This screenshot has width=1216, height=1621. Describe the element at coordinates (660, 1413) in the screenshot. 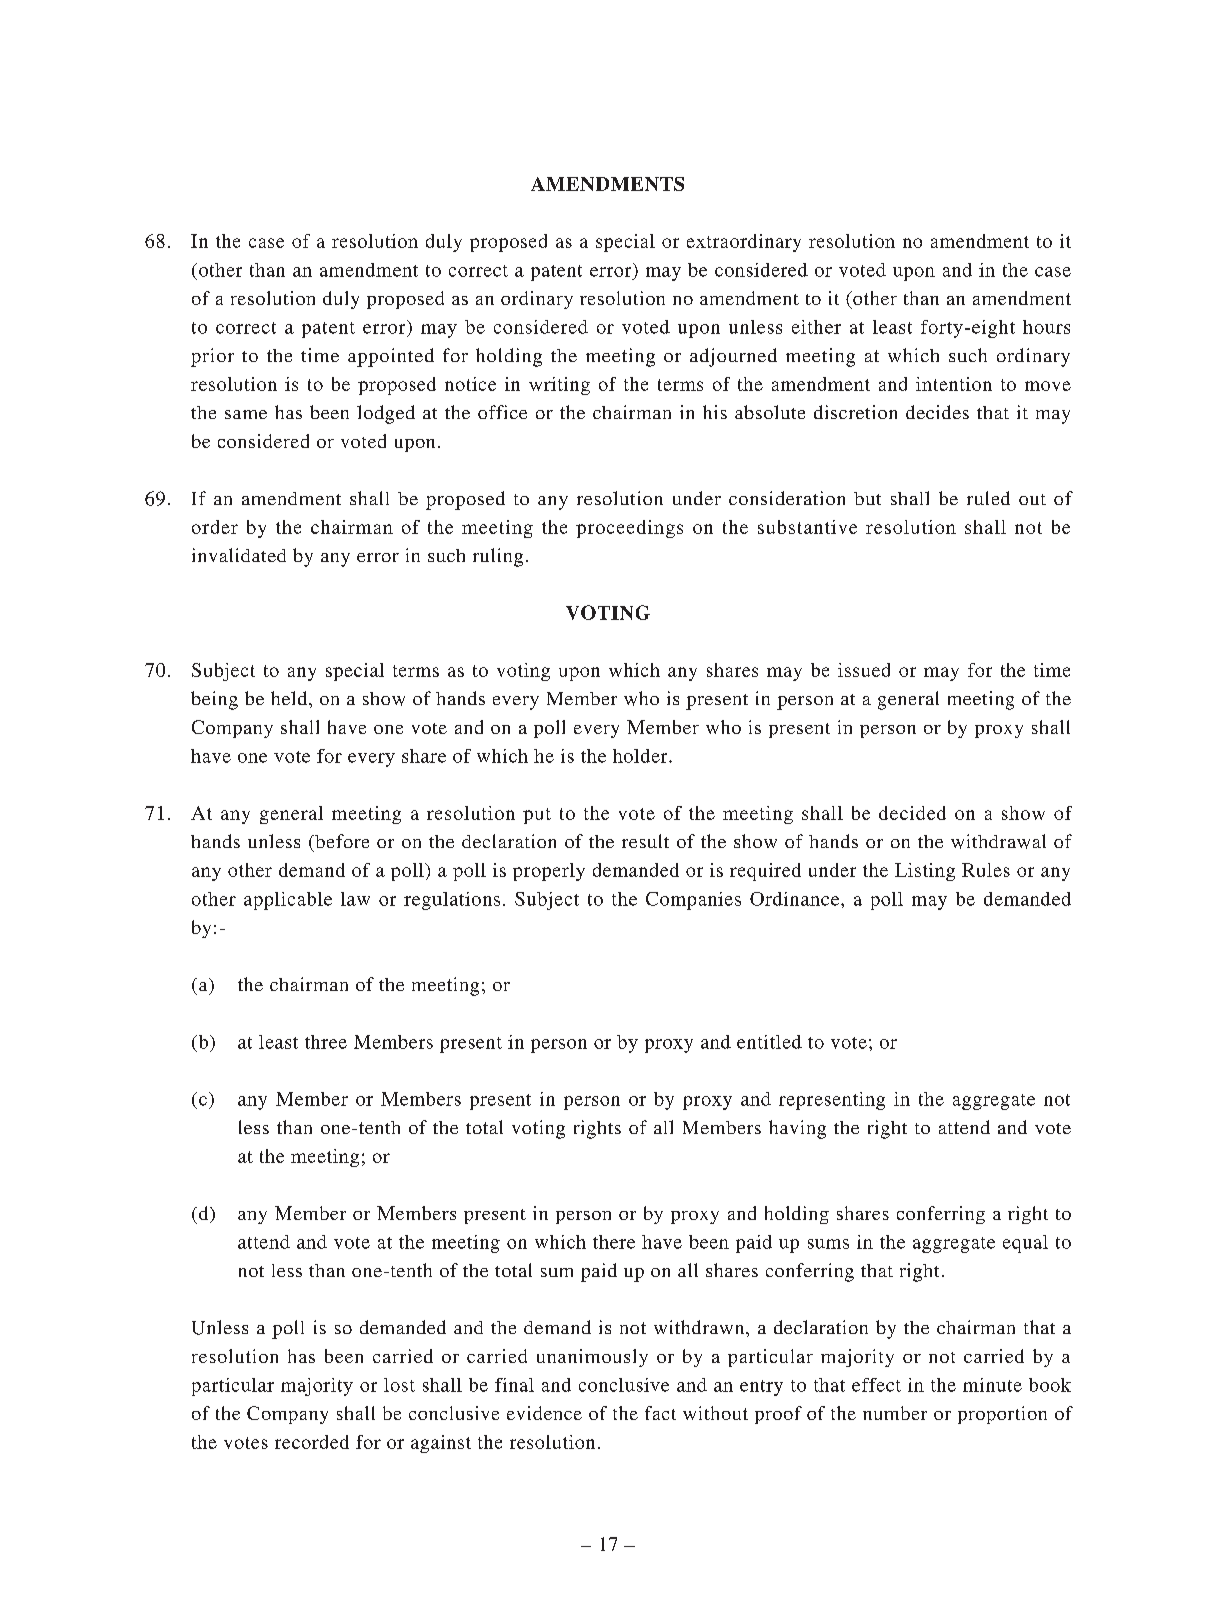

I see `fact` at that location.
